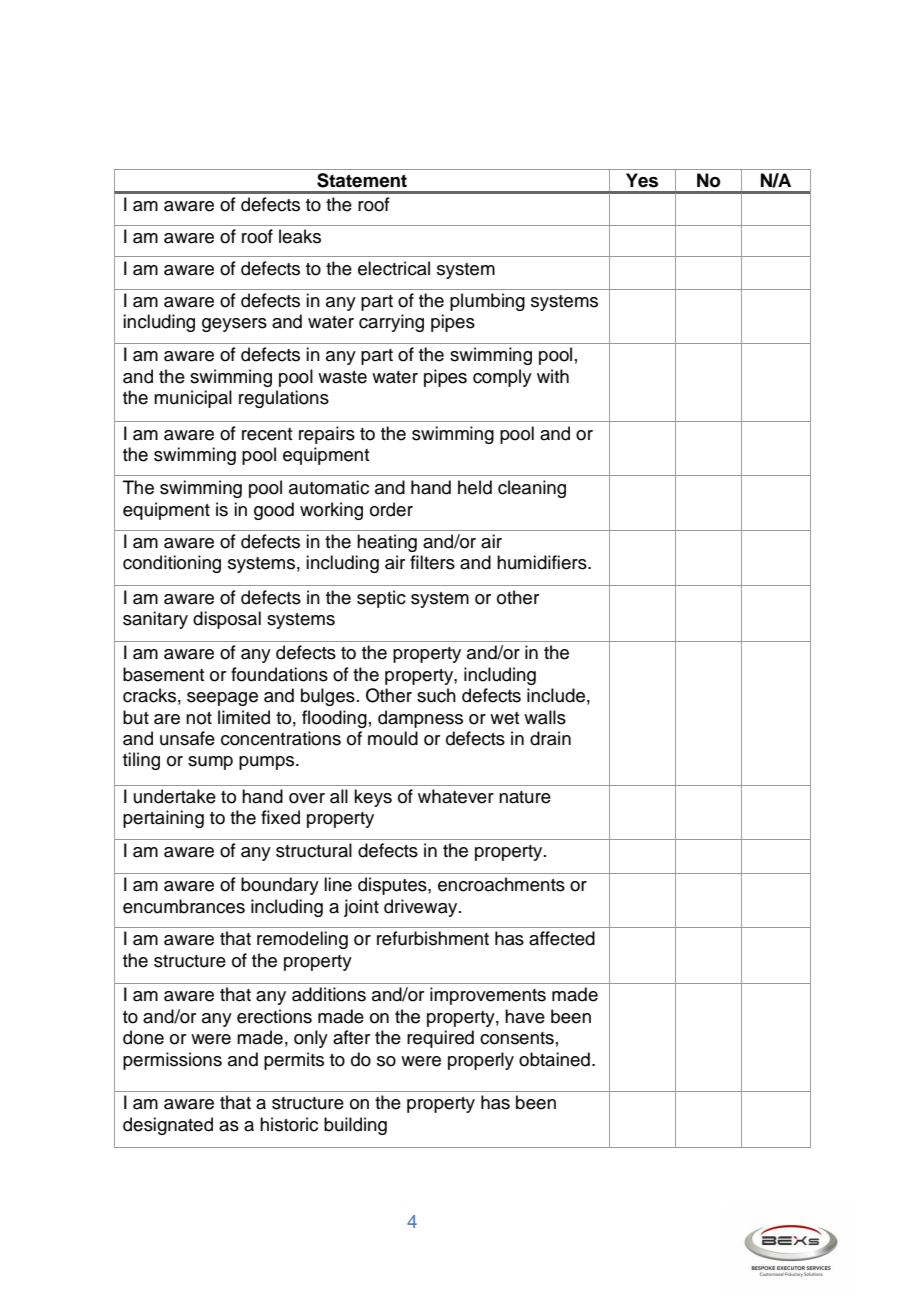  Describe the element at coordinates (300, 236) in the screenshot. I see `leaks` at that location.
